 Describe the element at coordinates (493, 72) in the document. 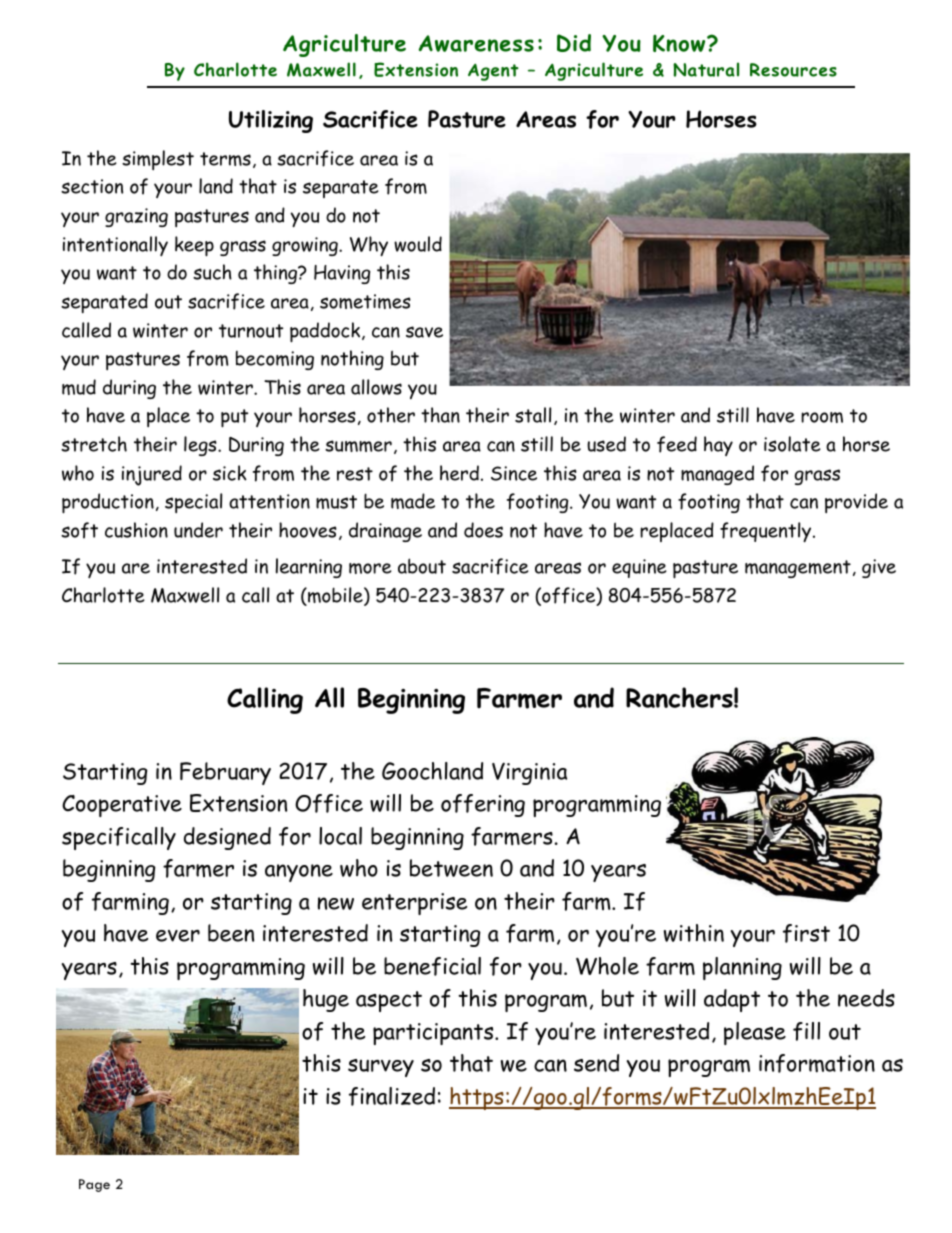

I see `Agent` at that location.
